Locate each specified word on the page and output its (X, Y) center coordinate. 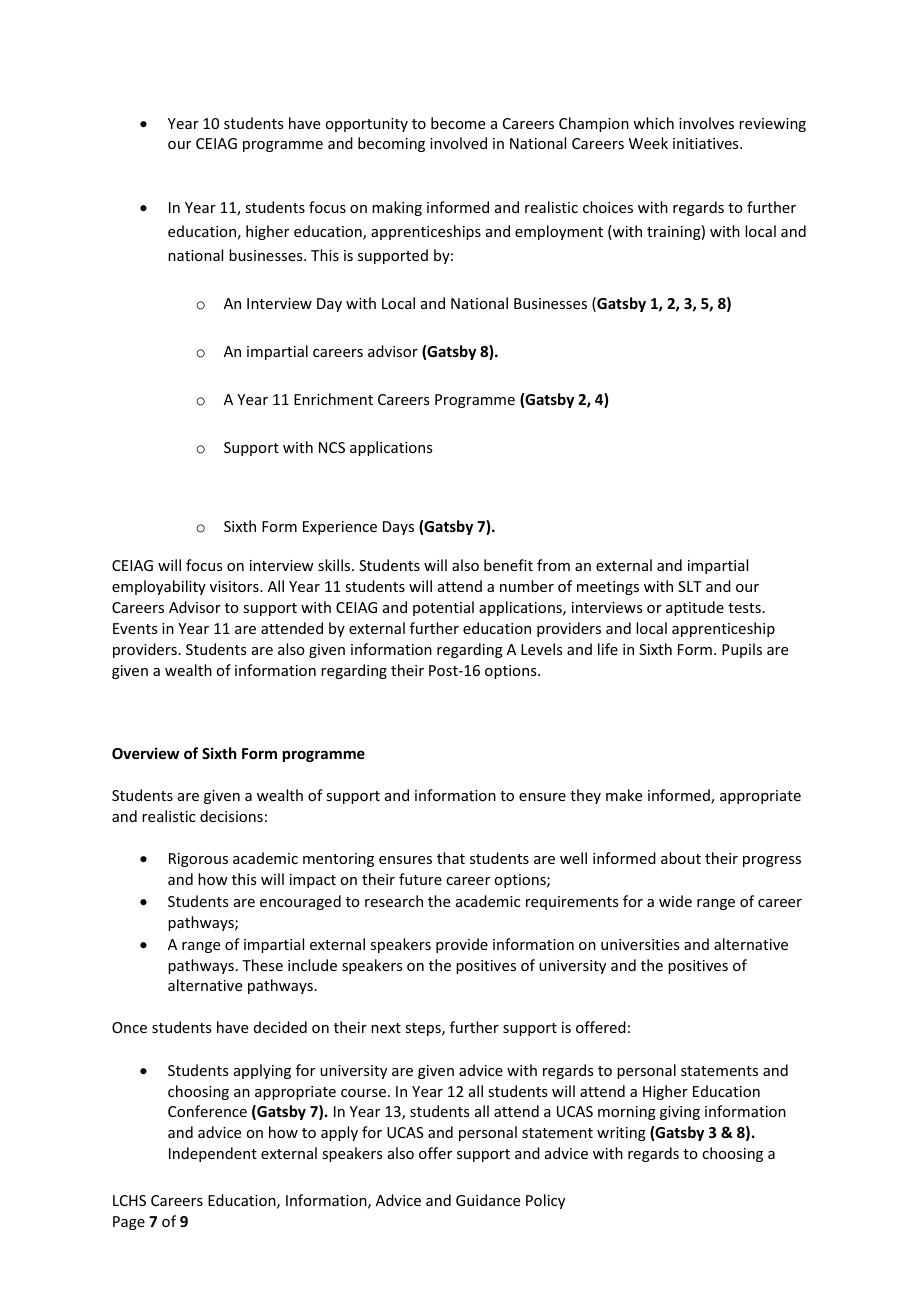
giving (680, 1113)
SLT (690, 586)
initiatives (707, 143)
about (681, 858)
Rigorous (198, 860)
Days (398, 528)
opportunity (366, 125)
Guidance (488, 1200)
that (451, 858)
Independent (213, 1154)
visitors (235, 586)
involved (458, 143)
